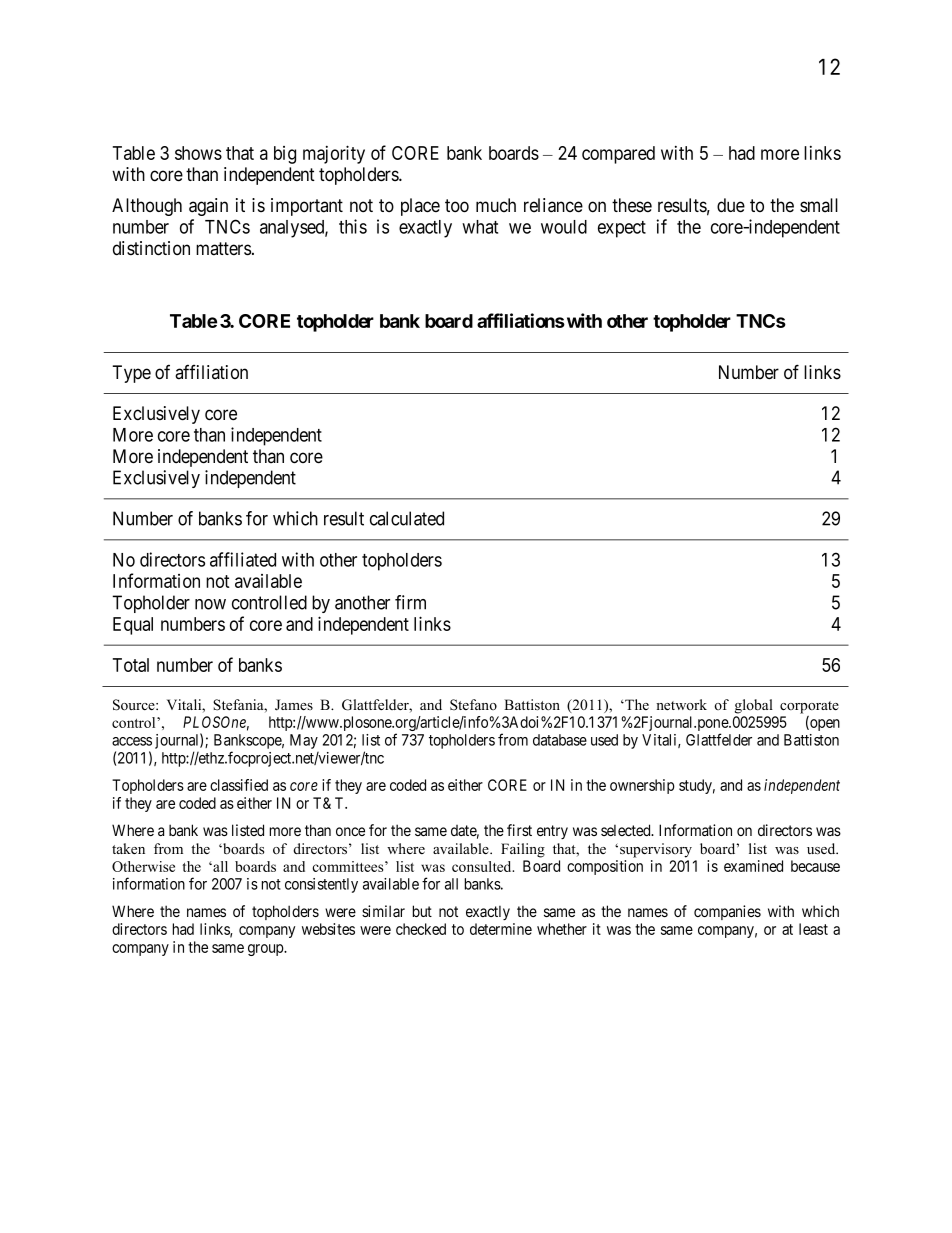 This image has width=952, height=1233. What do you see at coordinates (496, 205) in the image?
I see `much` at bounding box center [496, 205].
